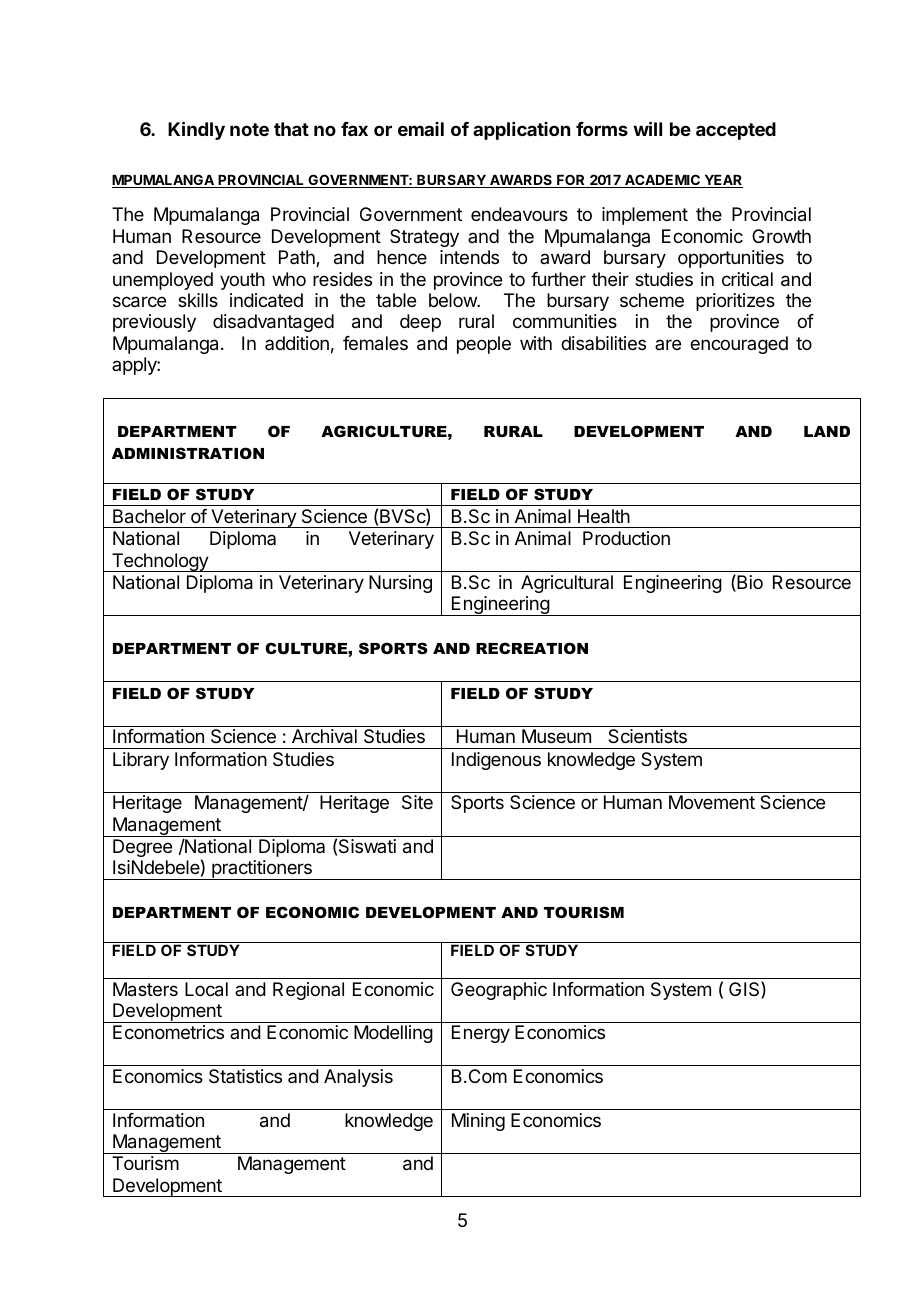 The width and height of the screenshot is (924, 1308). I want to click on Energy, so click(481, 1034).
